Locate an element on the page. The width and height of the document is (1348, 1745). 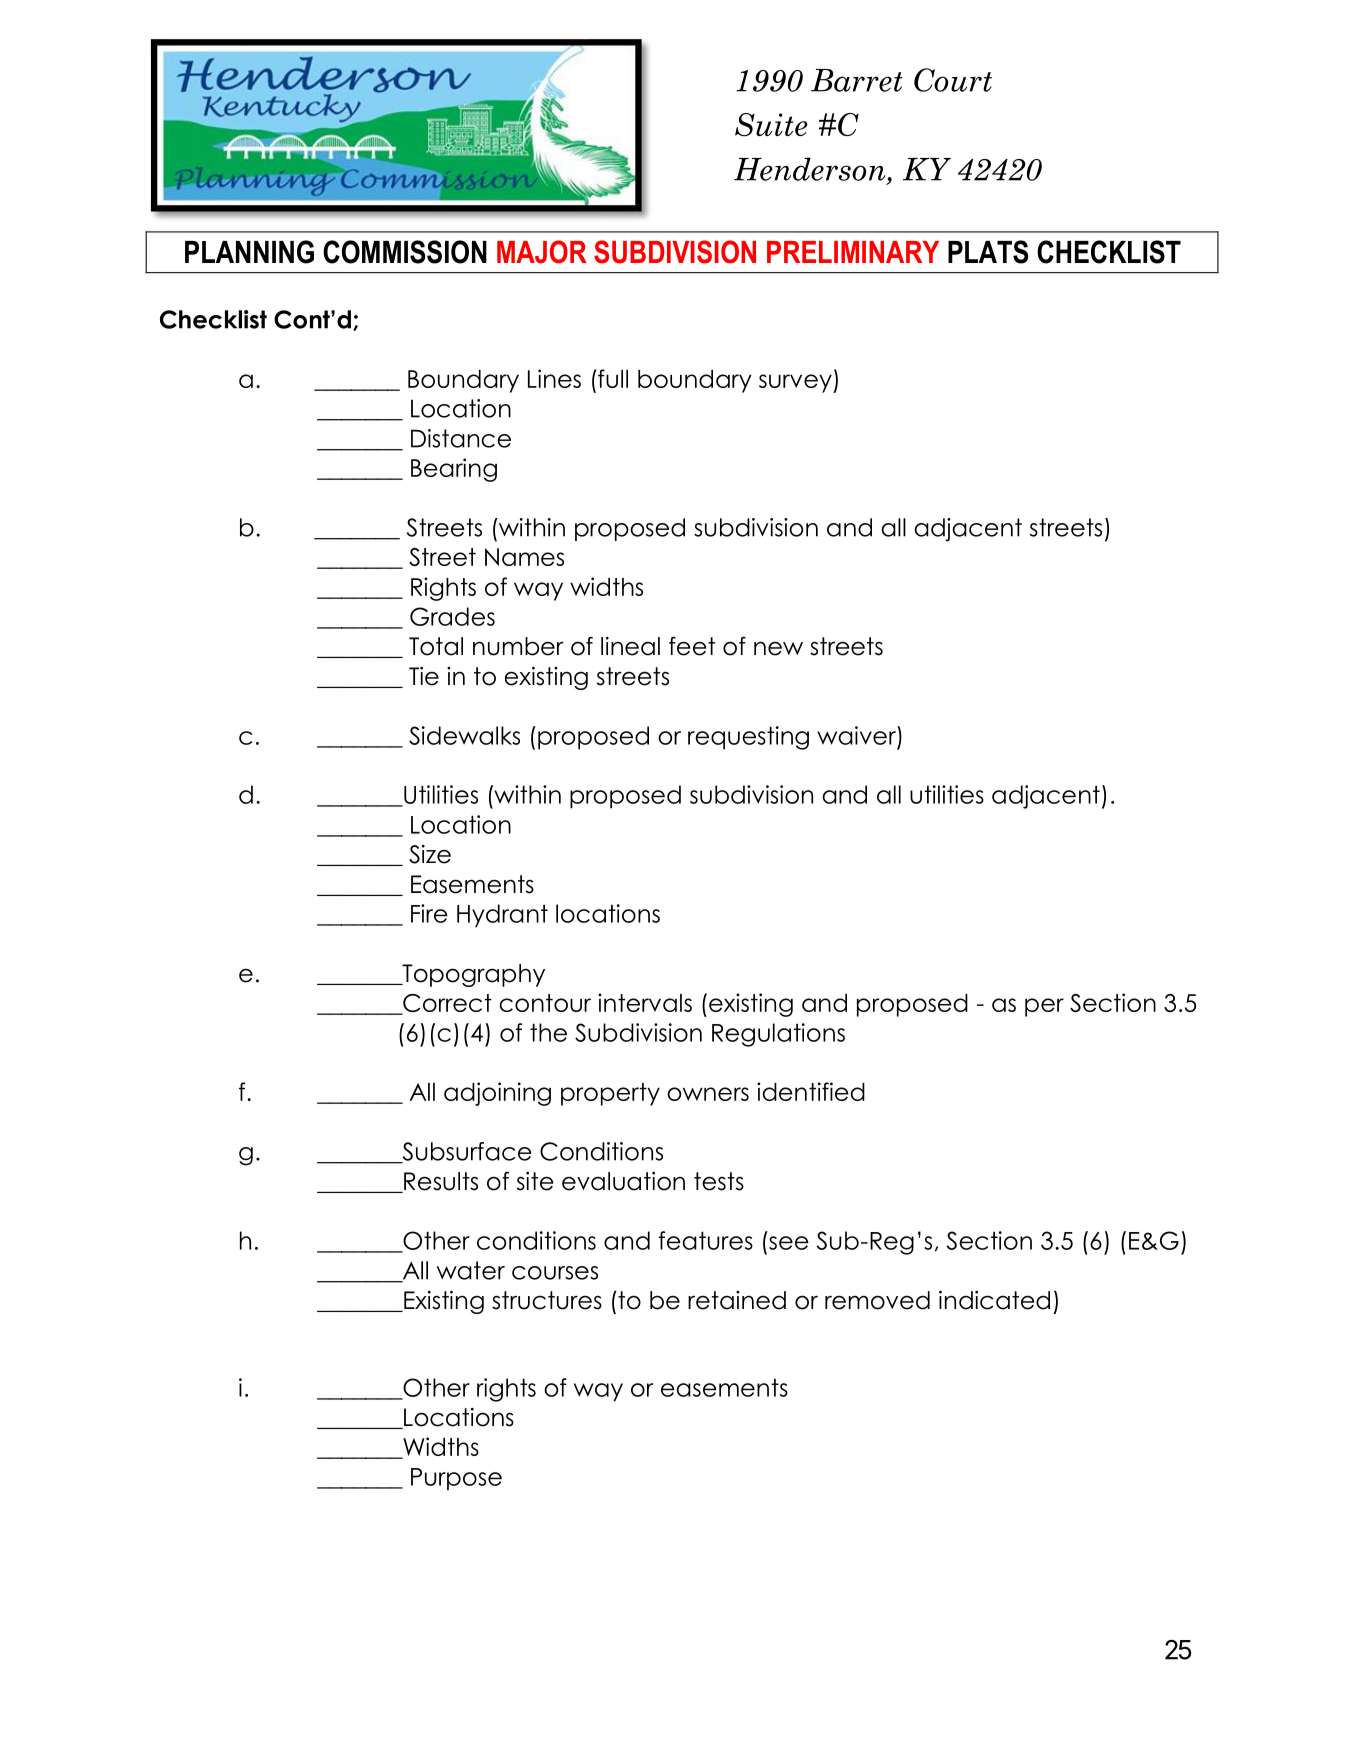
requesting is located at coordinates (748, 738).
